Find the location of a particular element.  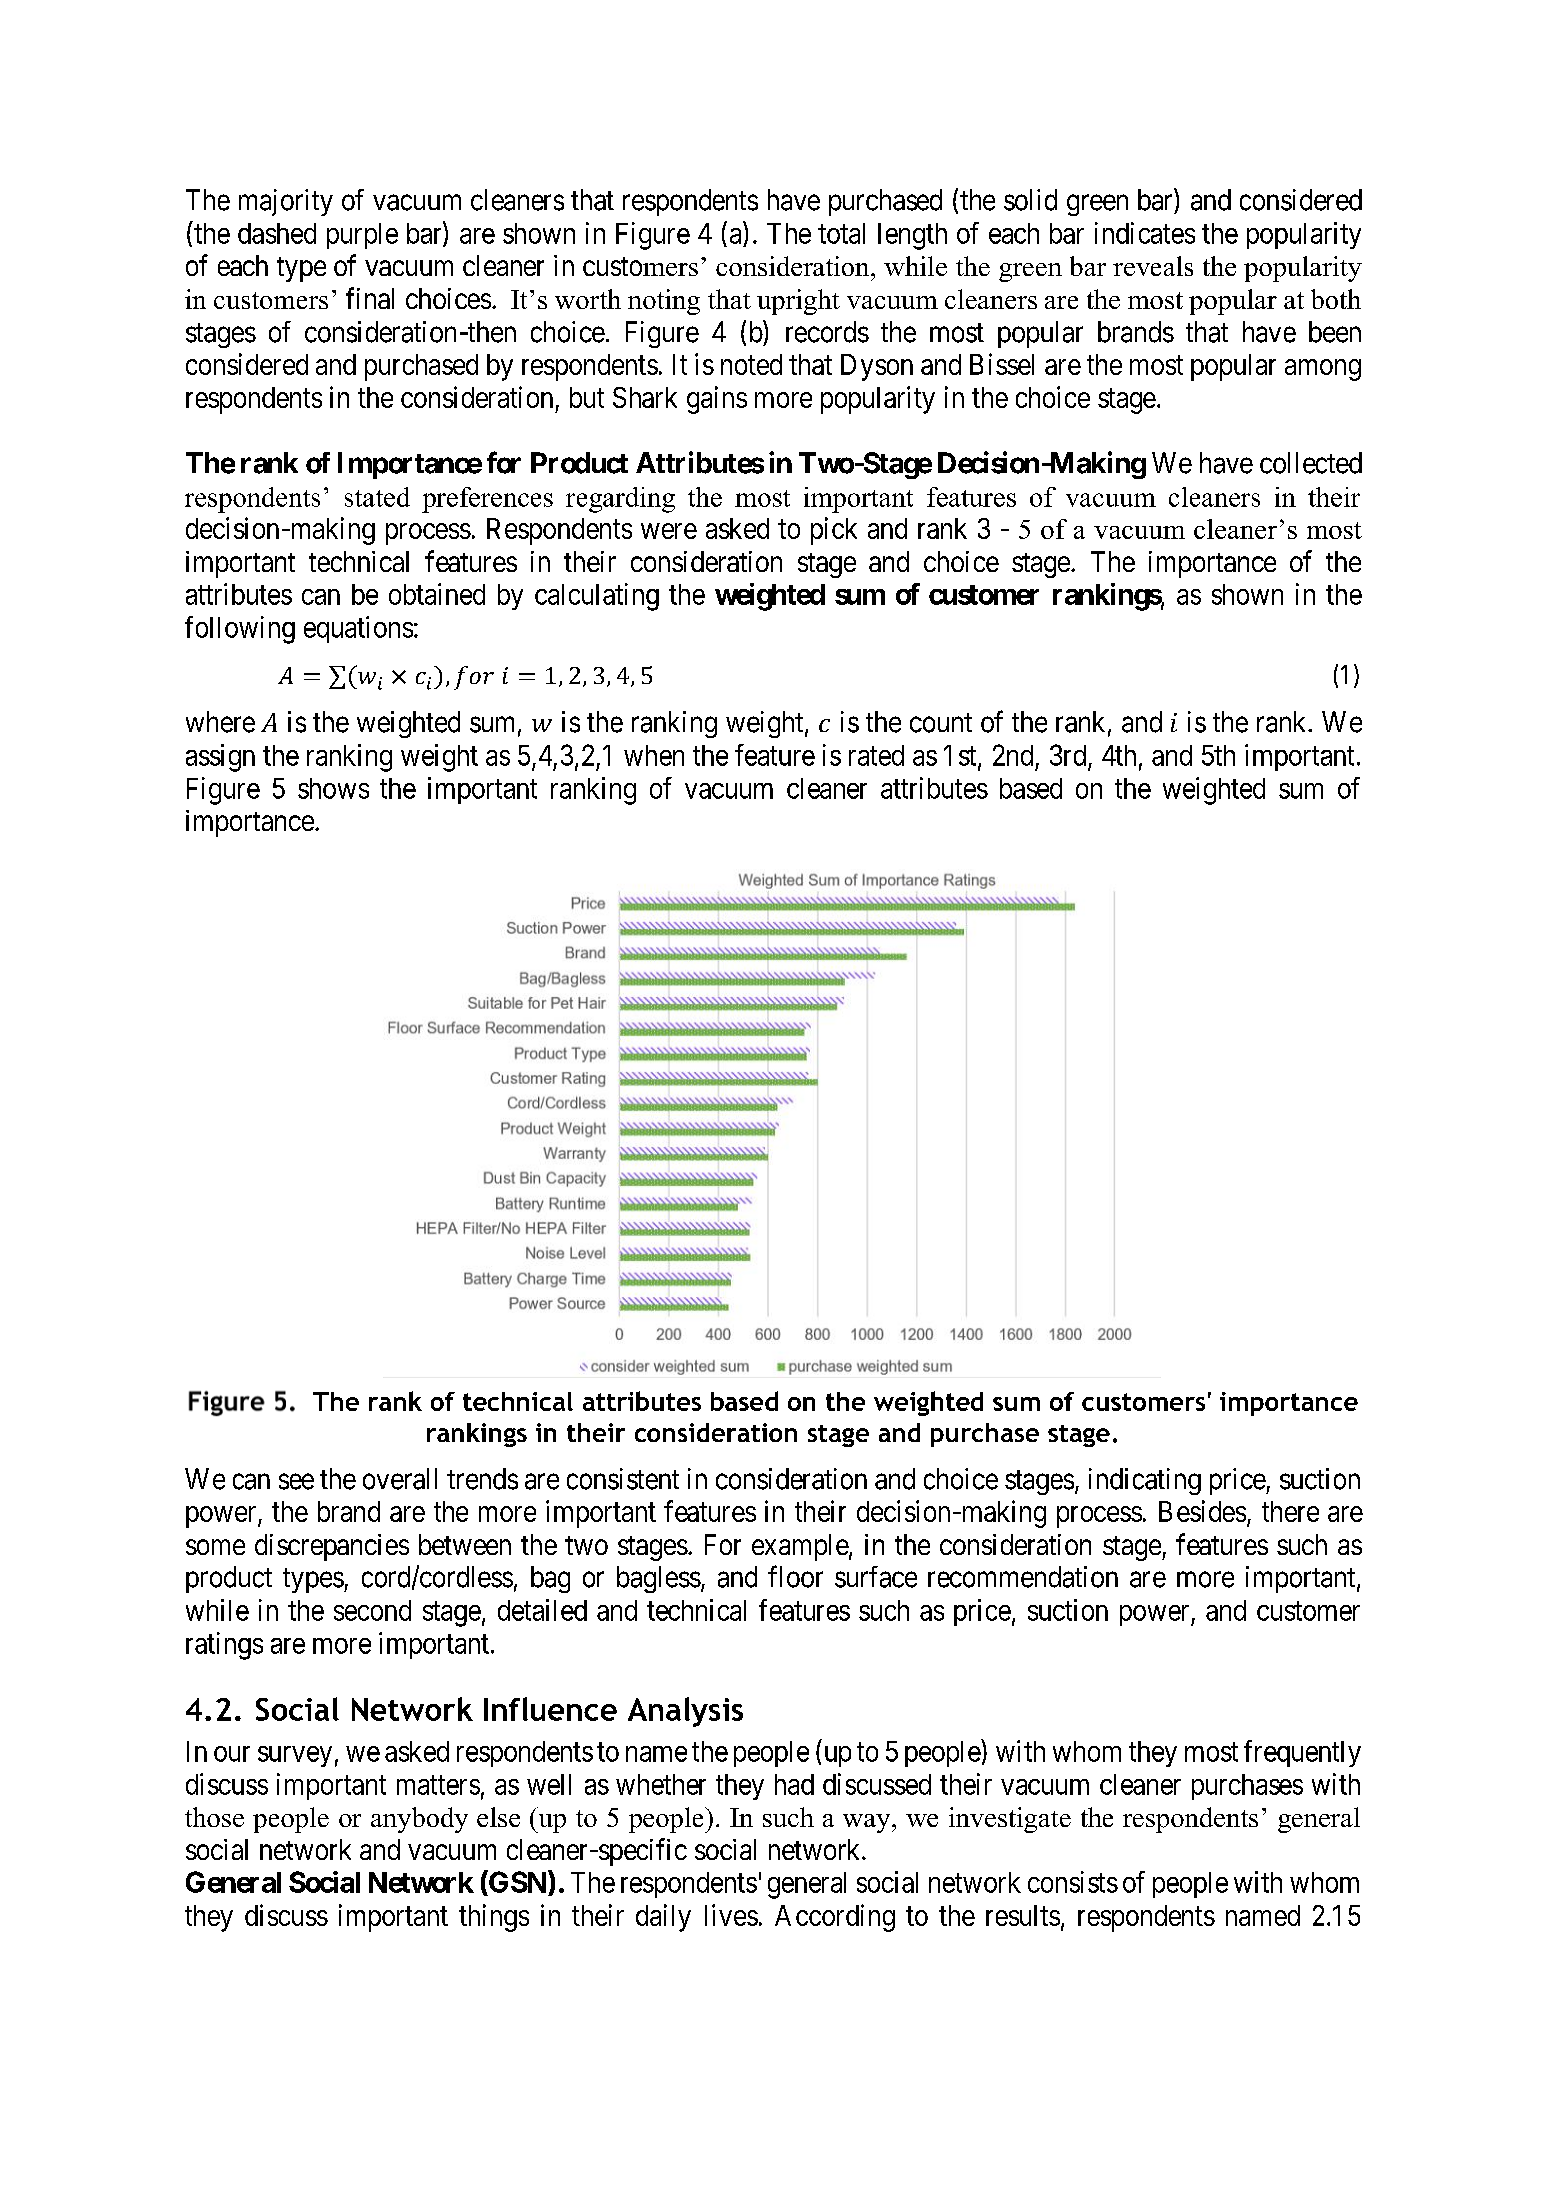

purple is located at coordinates (362, 236).
